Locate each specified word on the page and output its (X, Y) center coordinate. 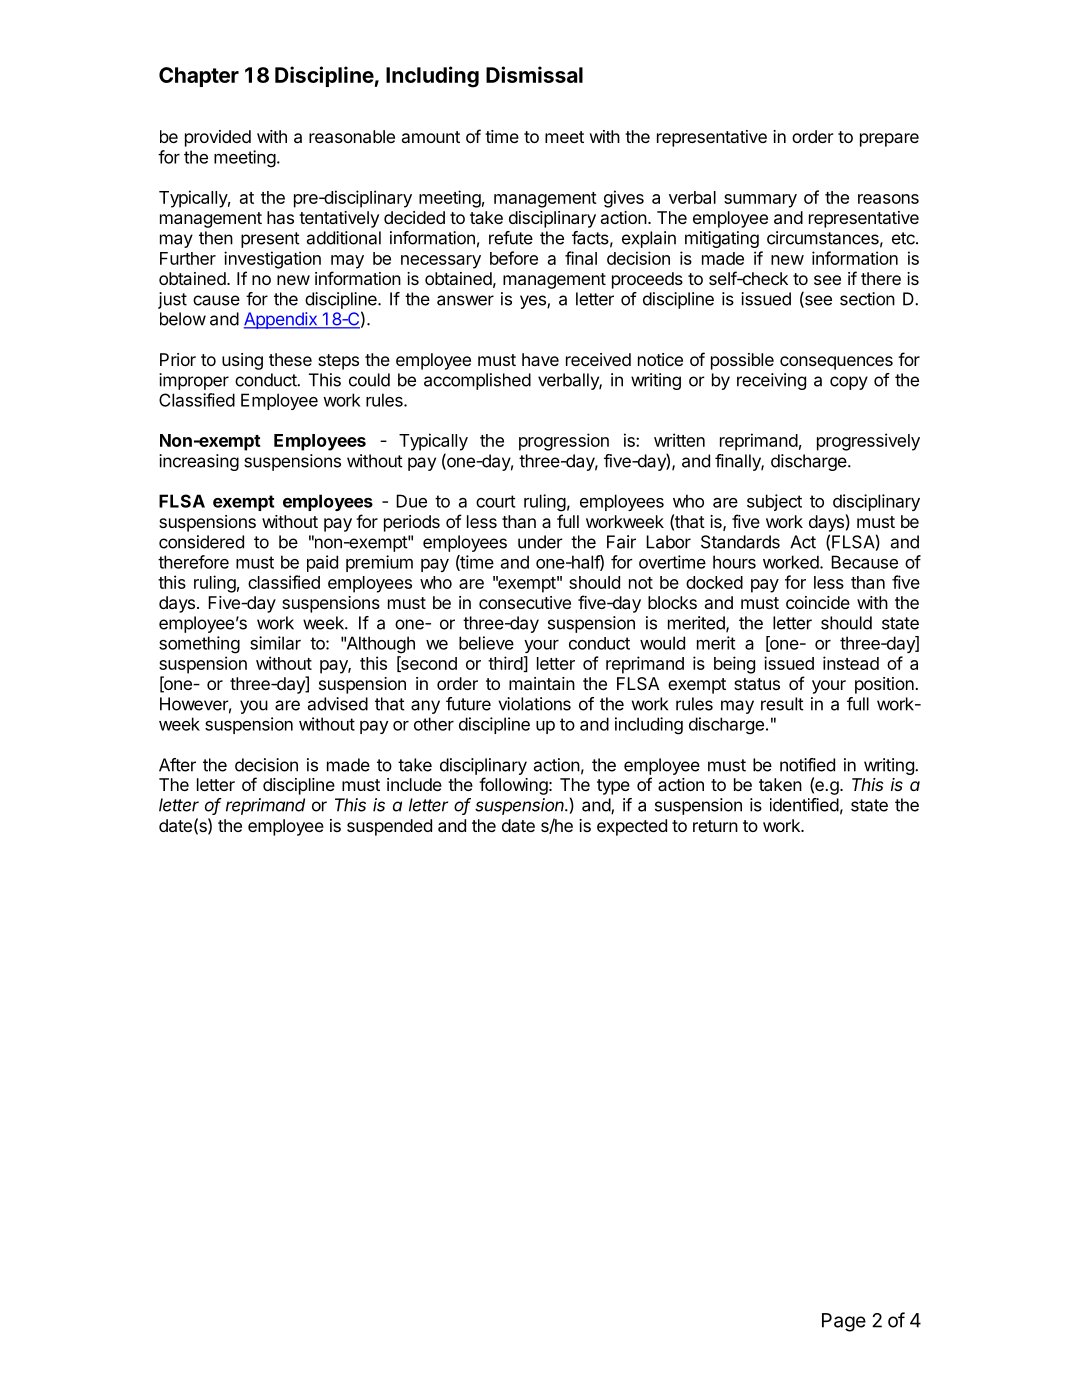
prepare (889, 140)
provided (218, 138)
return (715, 826)
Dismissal (534, 74)
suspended (389, 827)
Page (844, 1322)
